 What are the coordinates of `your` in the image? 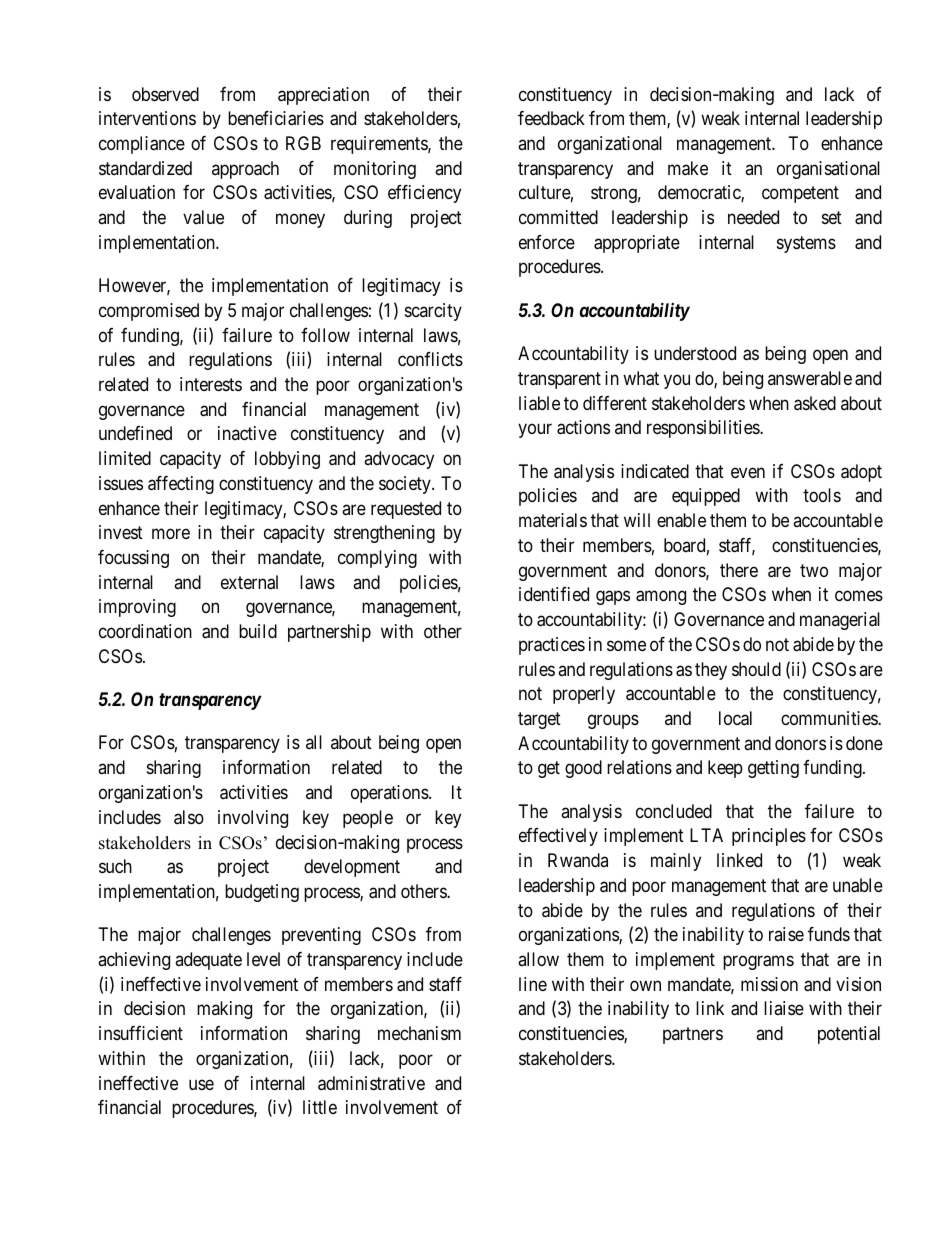 It's located at (535, 431).
